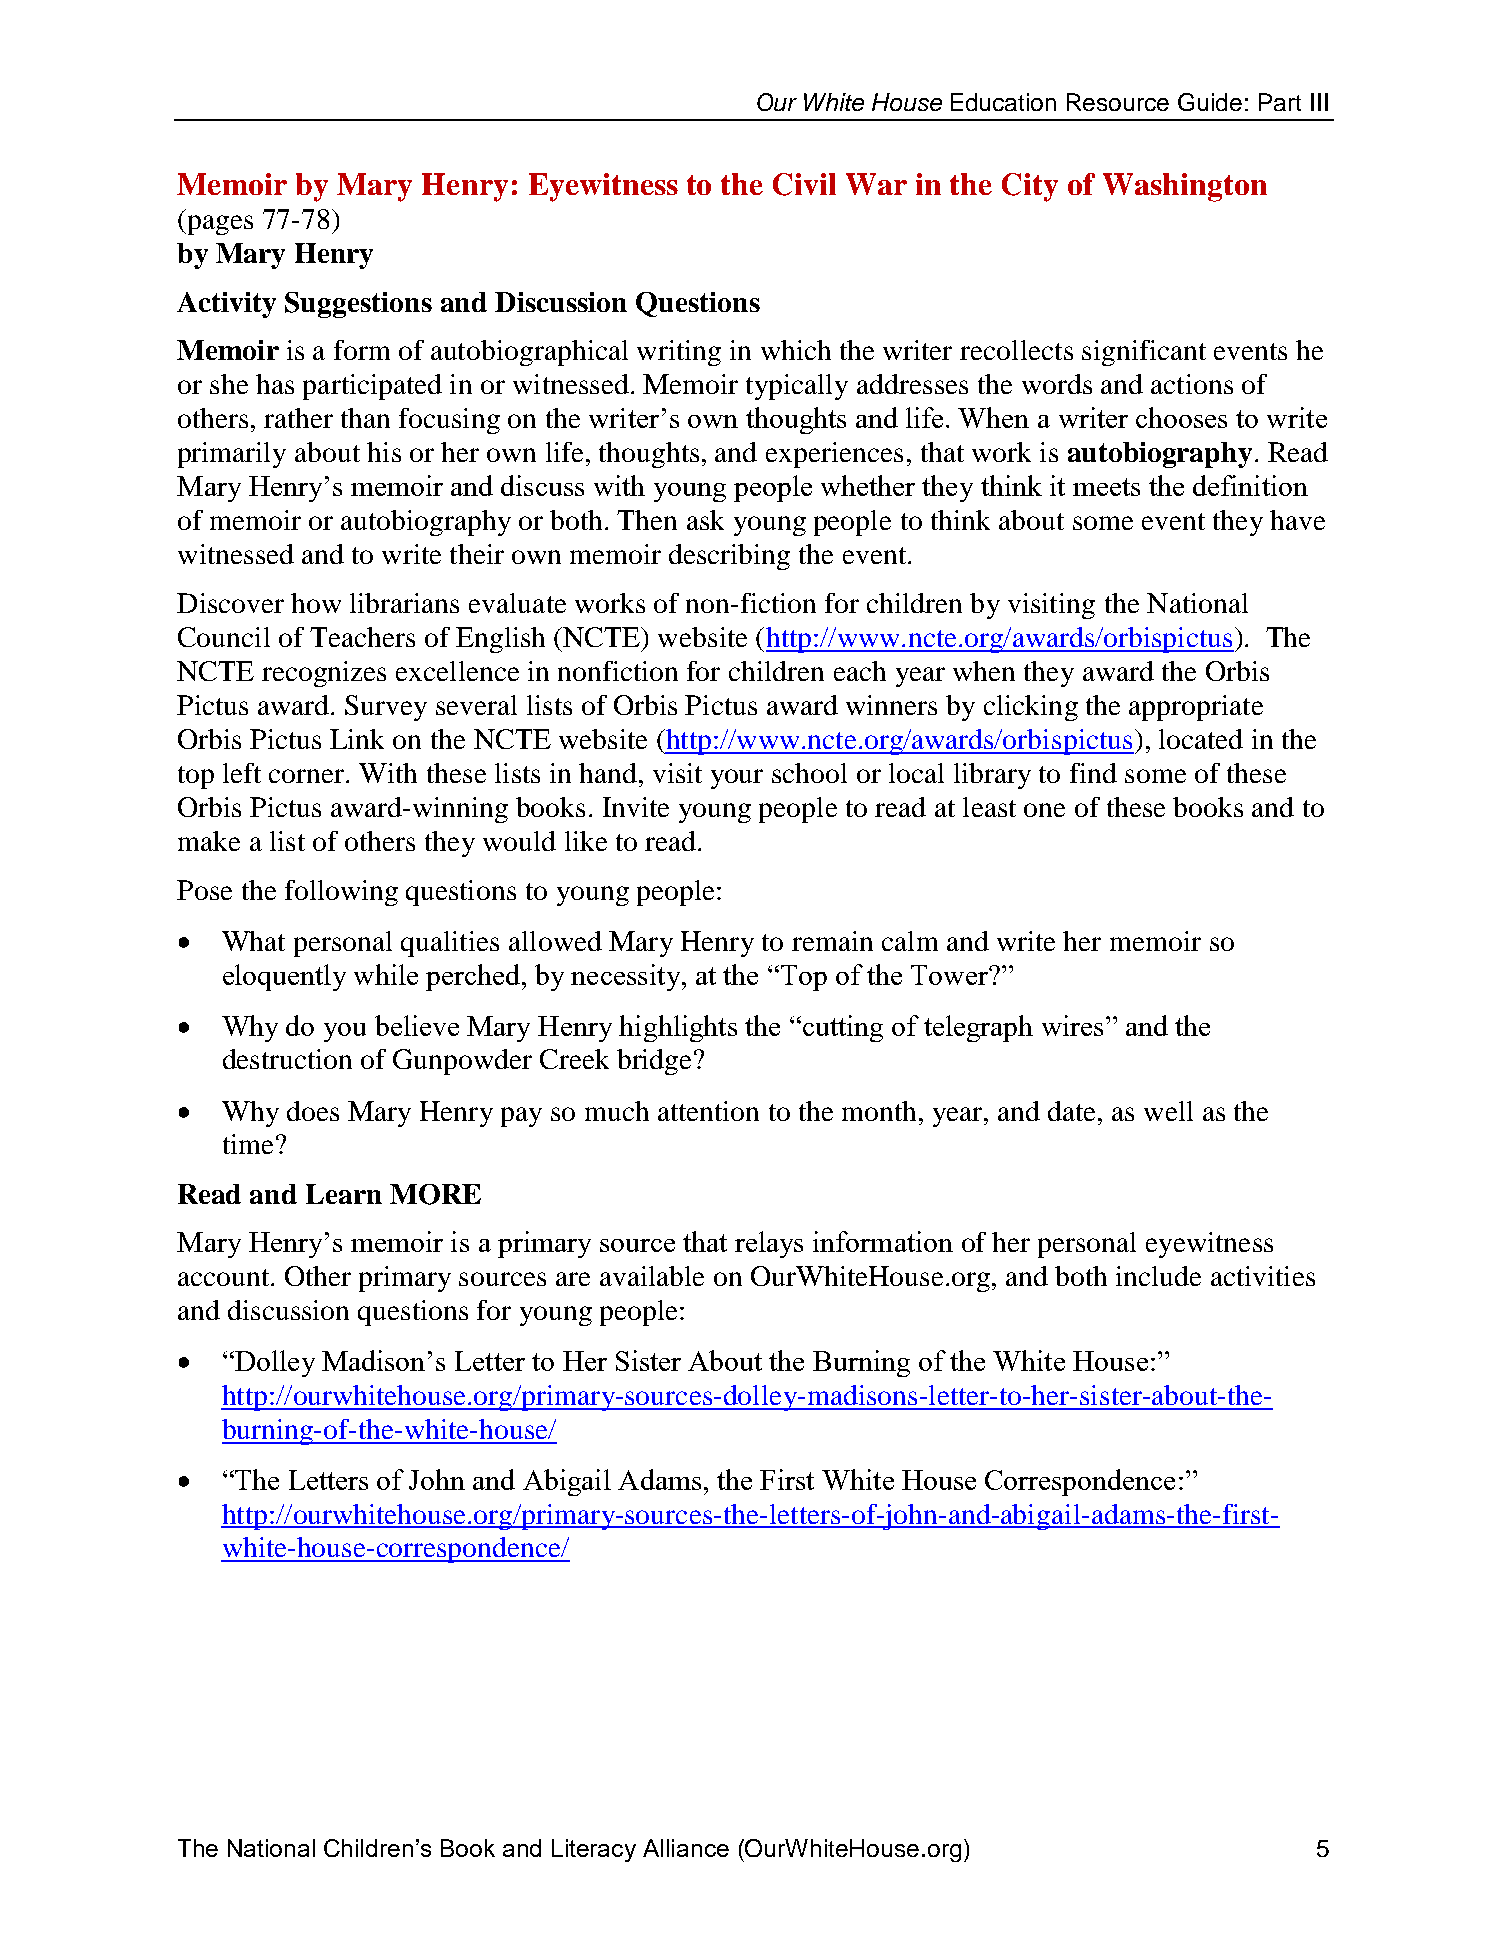  Describe the element at coordinates (652, 1276) in the screenshot. I see `available` at that location.
